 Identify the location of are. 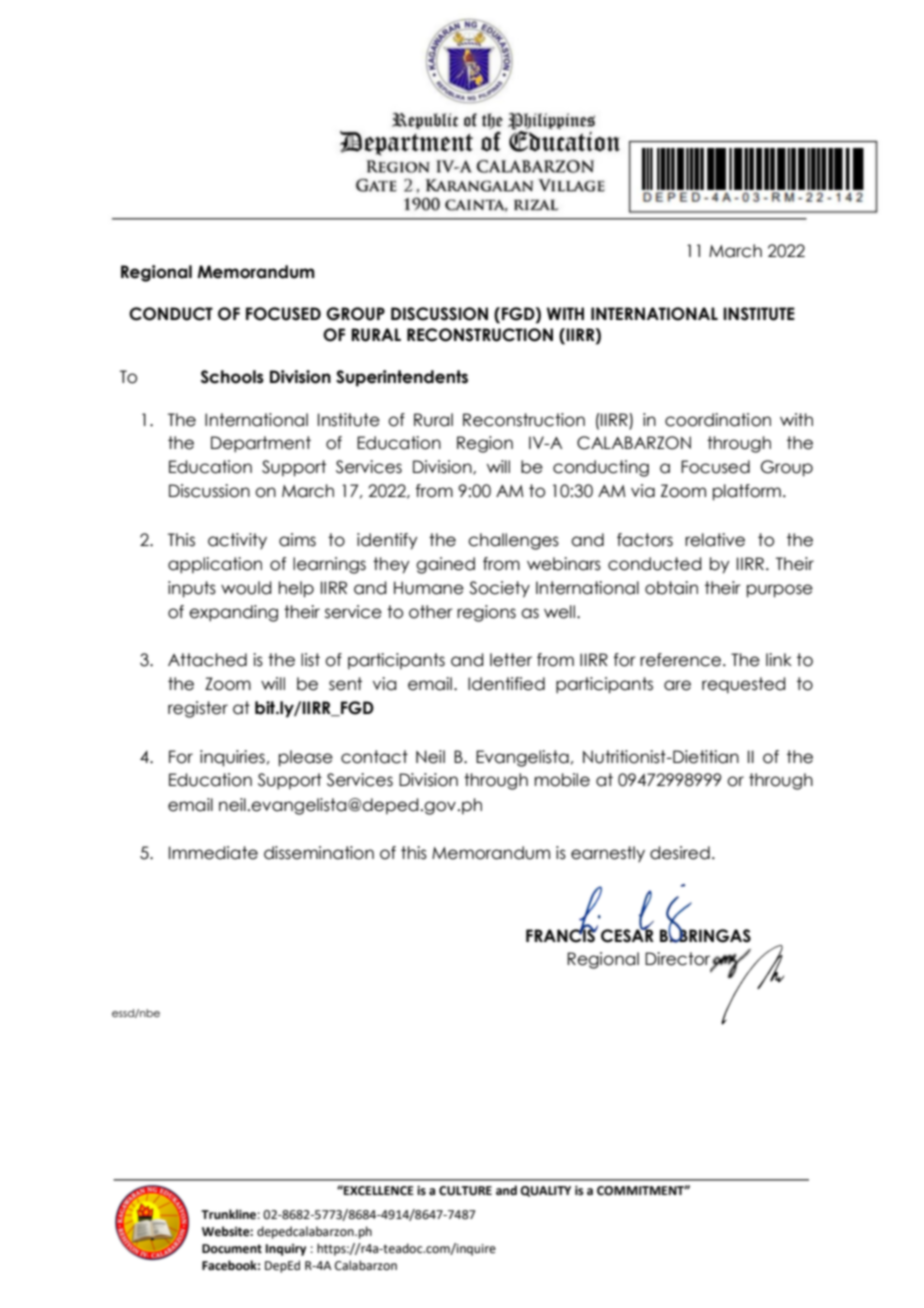
(677, 685).
